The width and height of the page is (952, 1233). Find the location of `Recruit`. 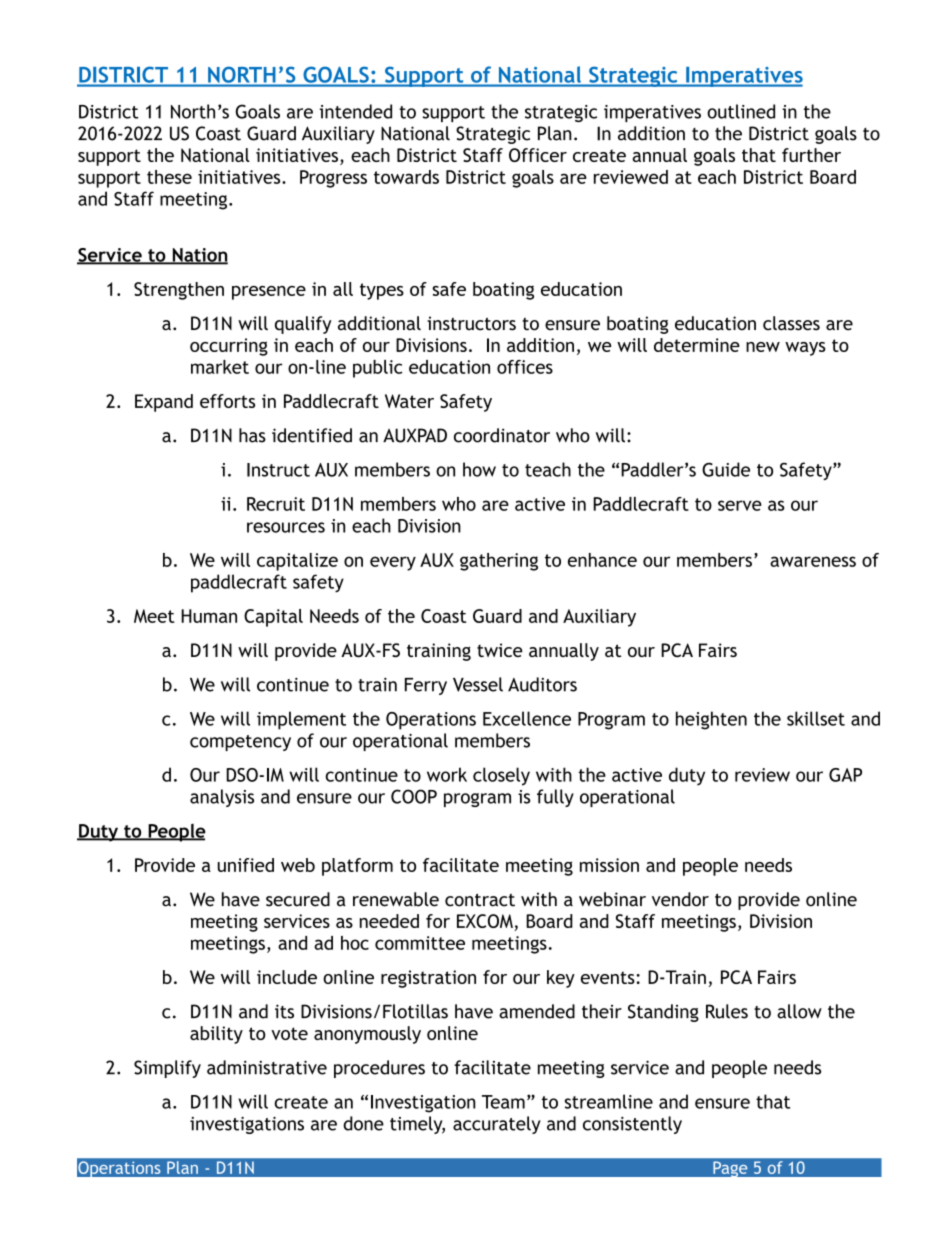

Recruit is located at coordinates (276, 504).
